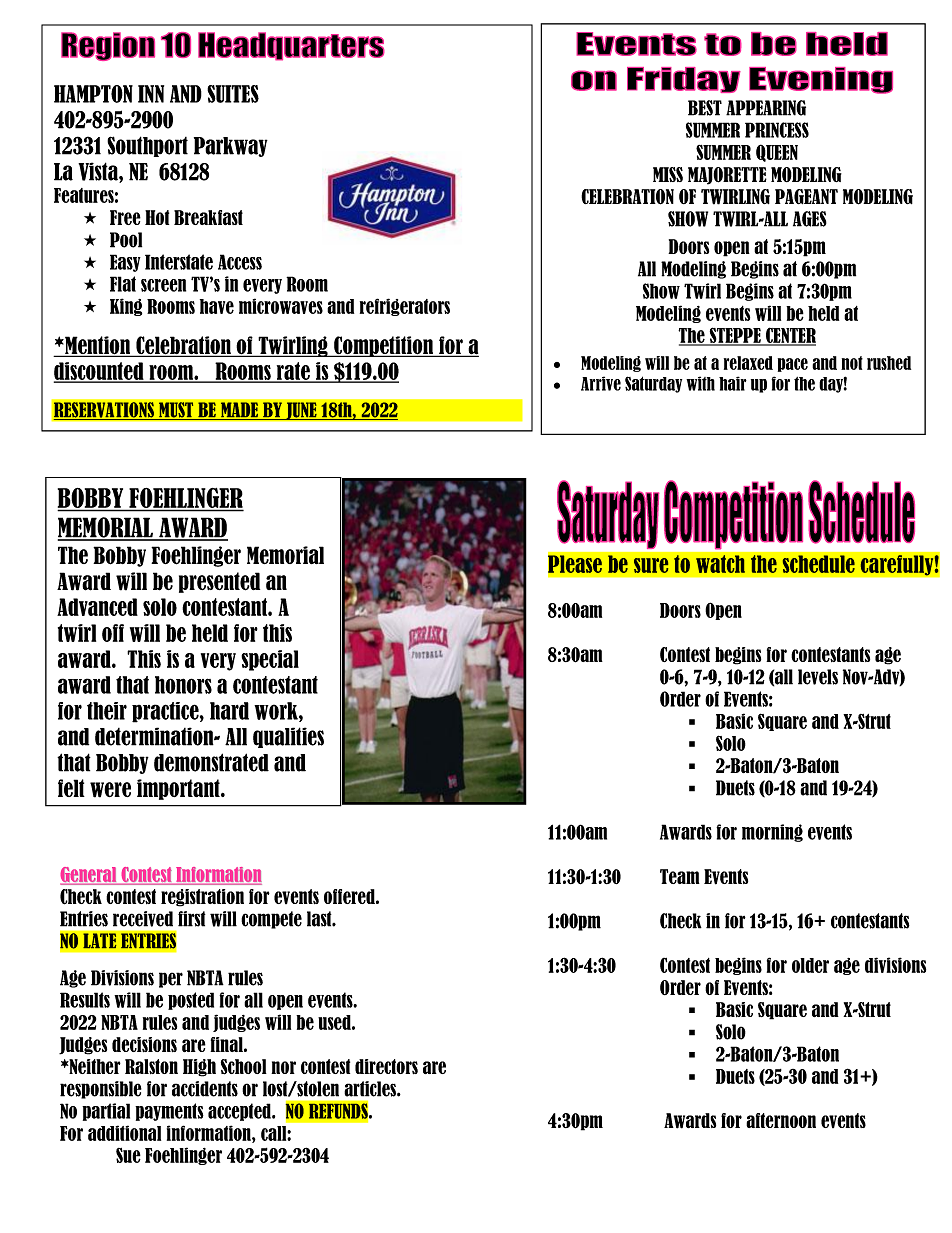 The width and height of the screenshot is (952, 1233). I want to click on MUST, so click(176, 411).
